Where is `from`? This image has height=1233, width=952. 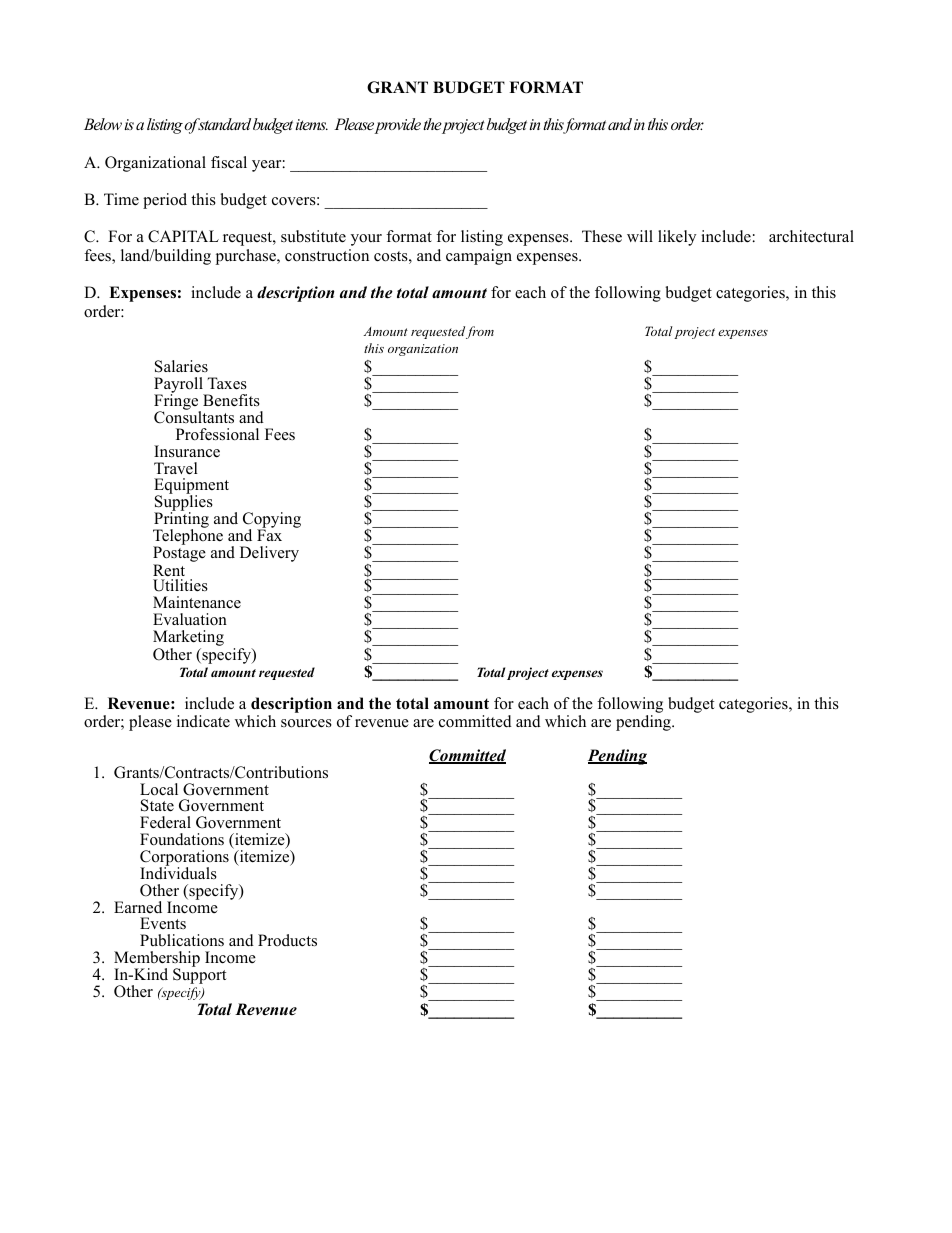 from is located at coordinates (480, 332).
